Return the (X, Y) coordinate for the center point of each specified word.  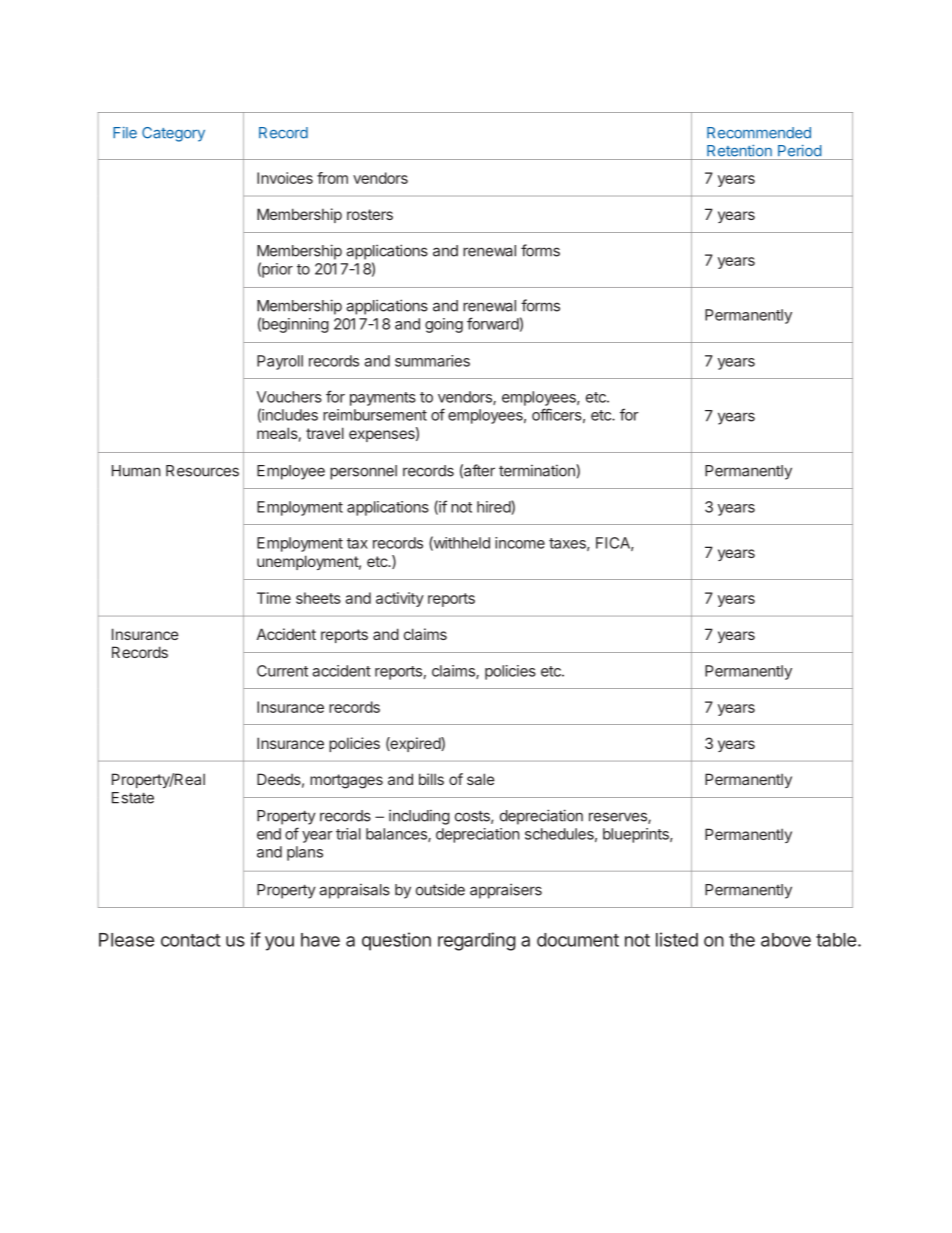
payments (383, 399)
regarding (477, 941)
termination (538, 470)
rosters (370, 214)
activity (400, 599)
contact (191, 940)
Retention (739, 151)
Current (282, 671)
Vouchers (289, 397)
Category (173, 134)
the (742, 940)
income (520, 543)
